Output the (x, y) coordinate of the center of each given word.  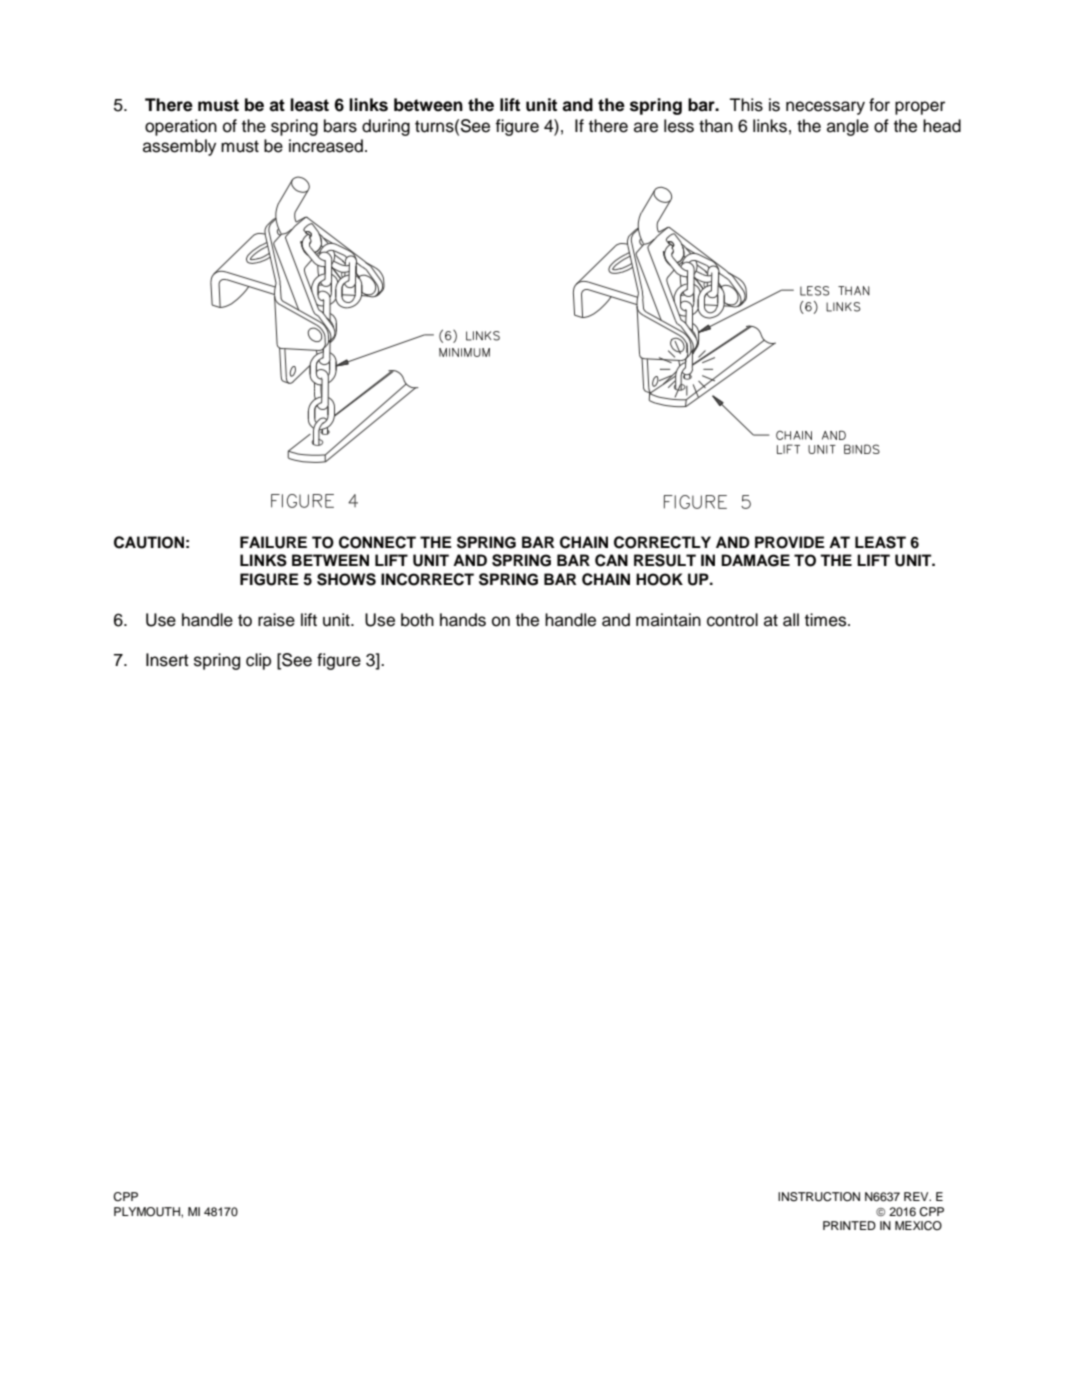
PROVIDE (790, 542)
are (646, 127)
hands (463, 620)
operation (181, 127)
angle (848, 127)
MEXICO (918, 1226)
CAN (611, 560)
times (827, 620)
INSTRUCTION (819, 1197)
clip (258, 661)
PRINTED (849, 1225)
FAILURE (273, 542)
